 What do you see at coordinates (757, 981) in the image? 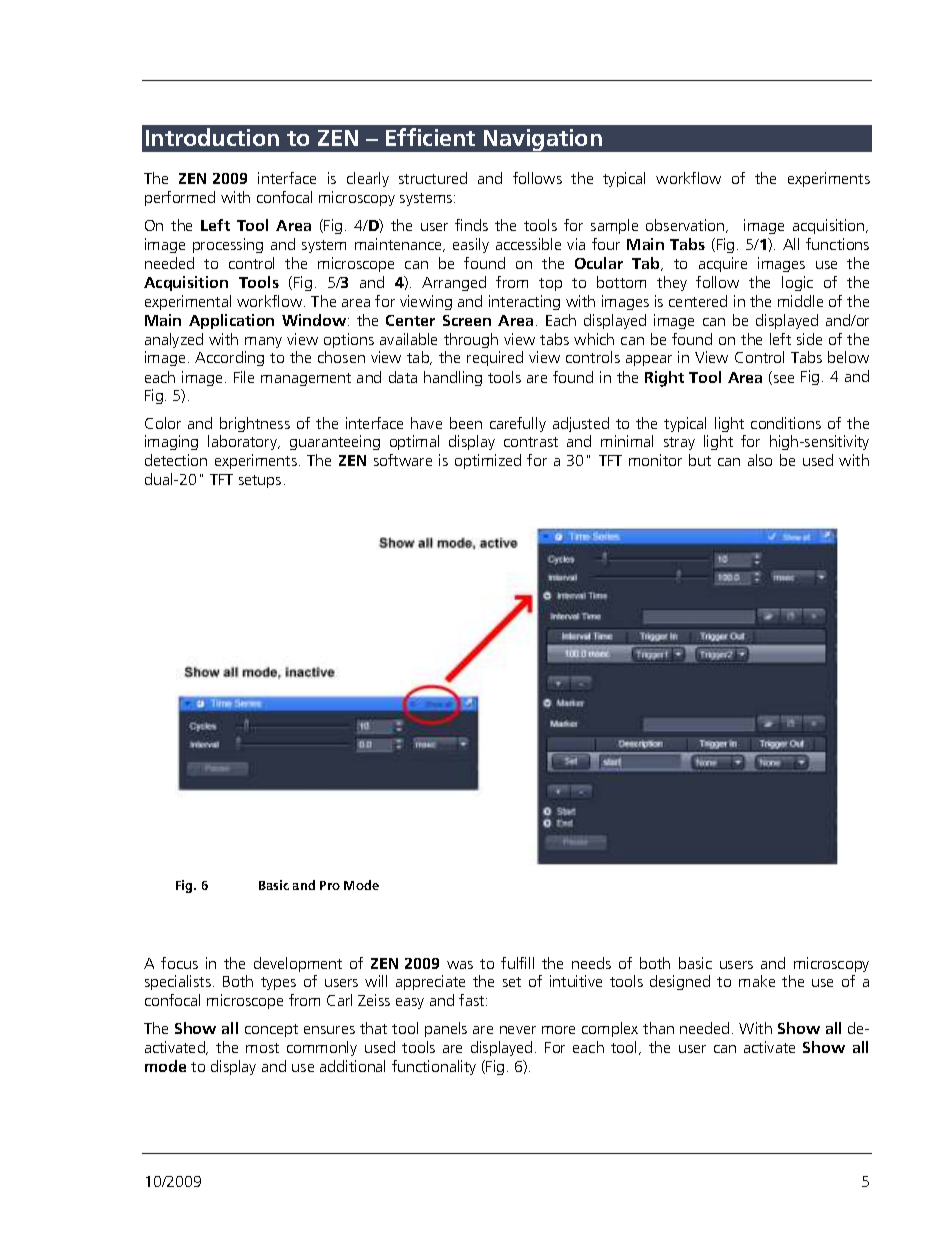
I see `make` at bounding box center [757, 981].
